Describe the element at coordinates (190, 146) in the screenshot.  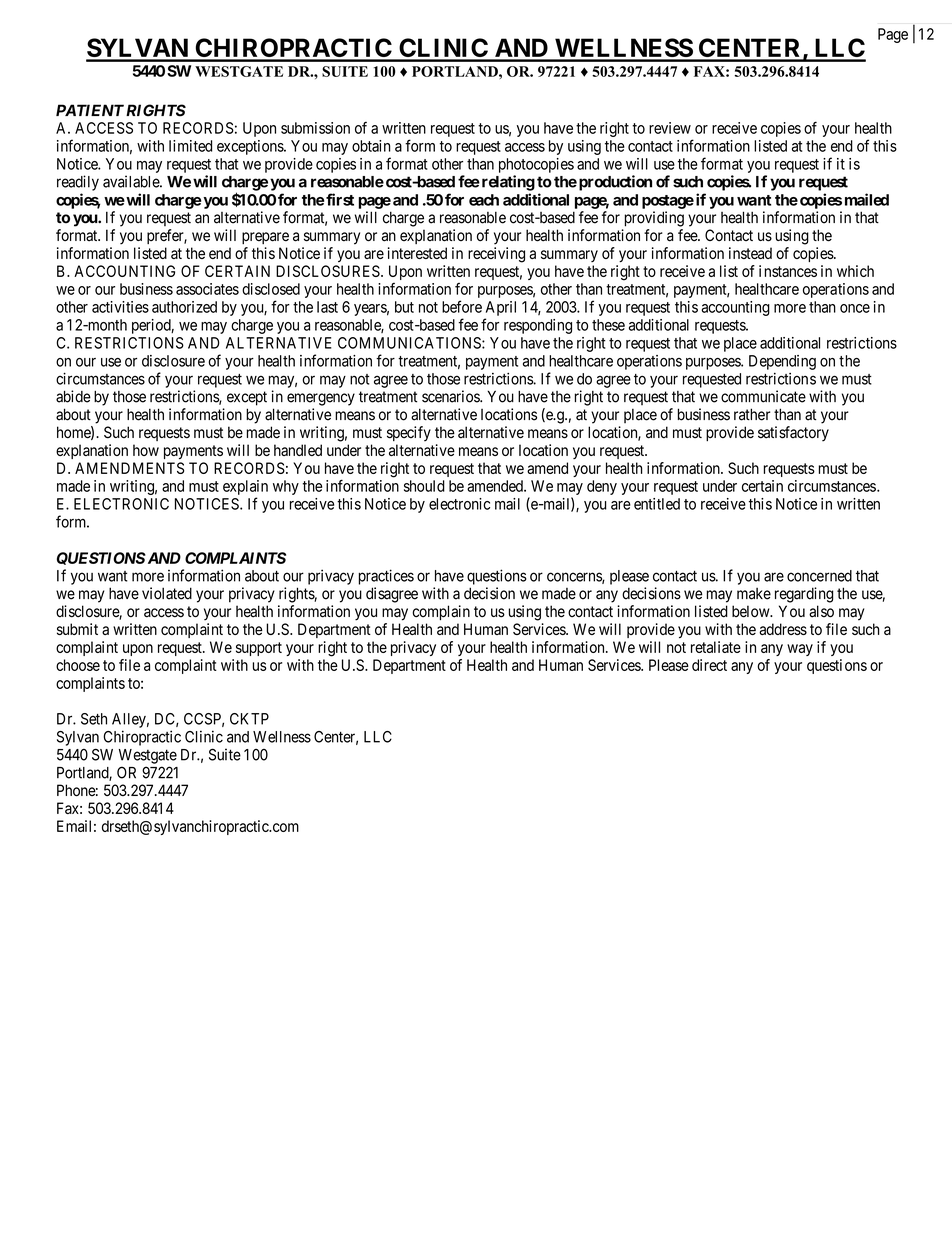
I see `limited` at that location.
